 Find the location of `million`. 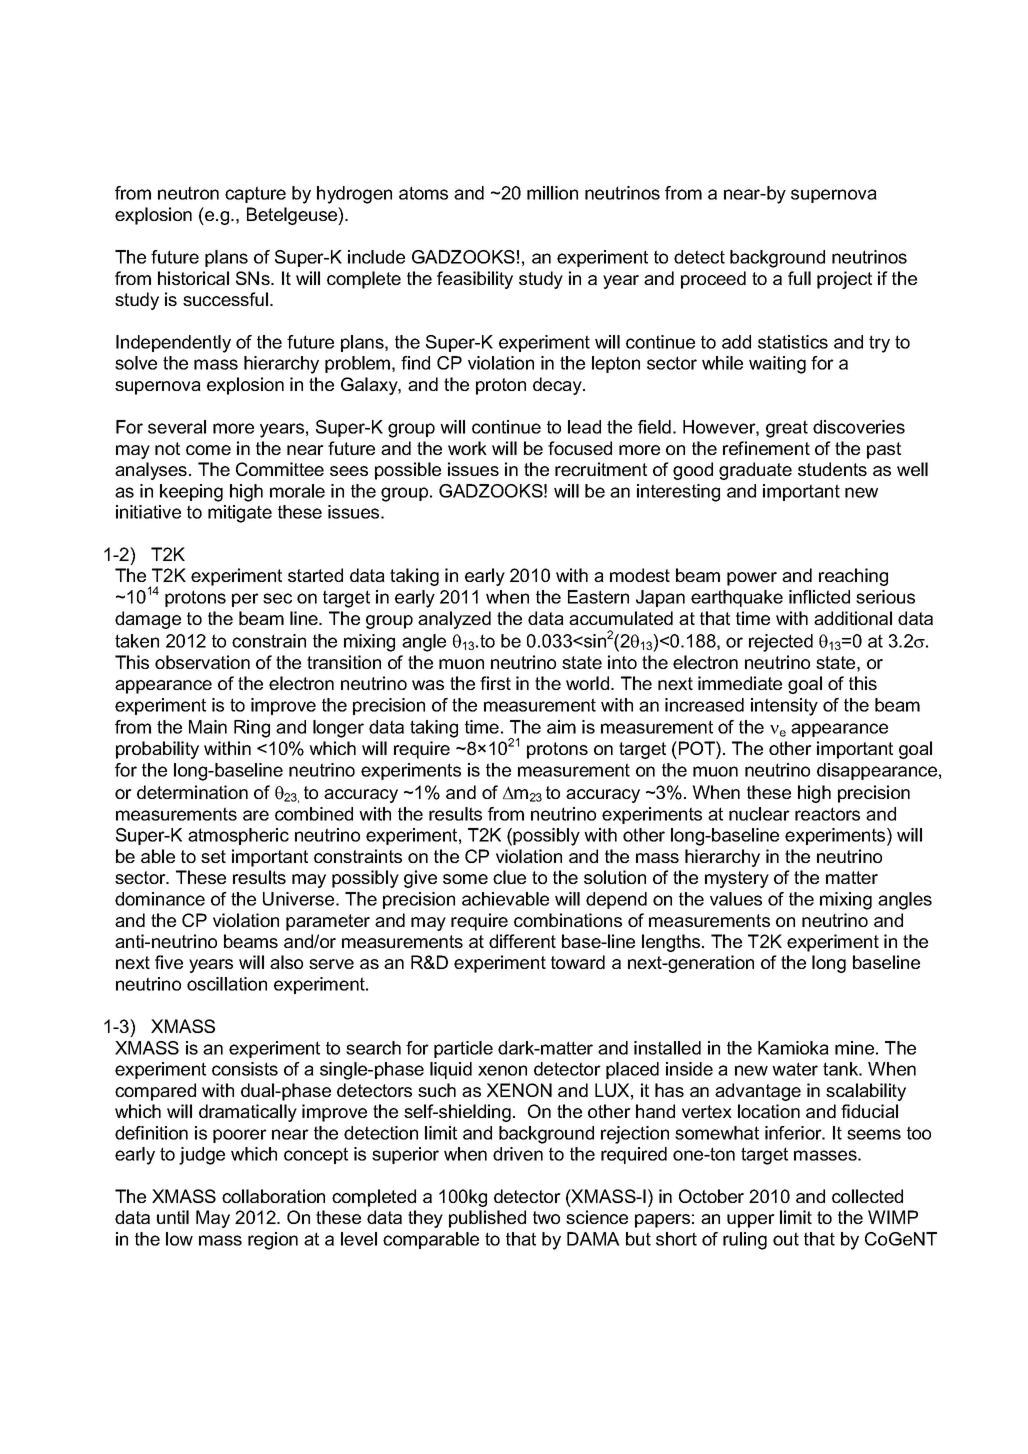

million is located at coordinates (552, 193).
